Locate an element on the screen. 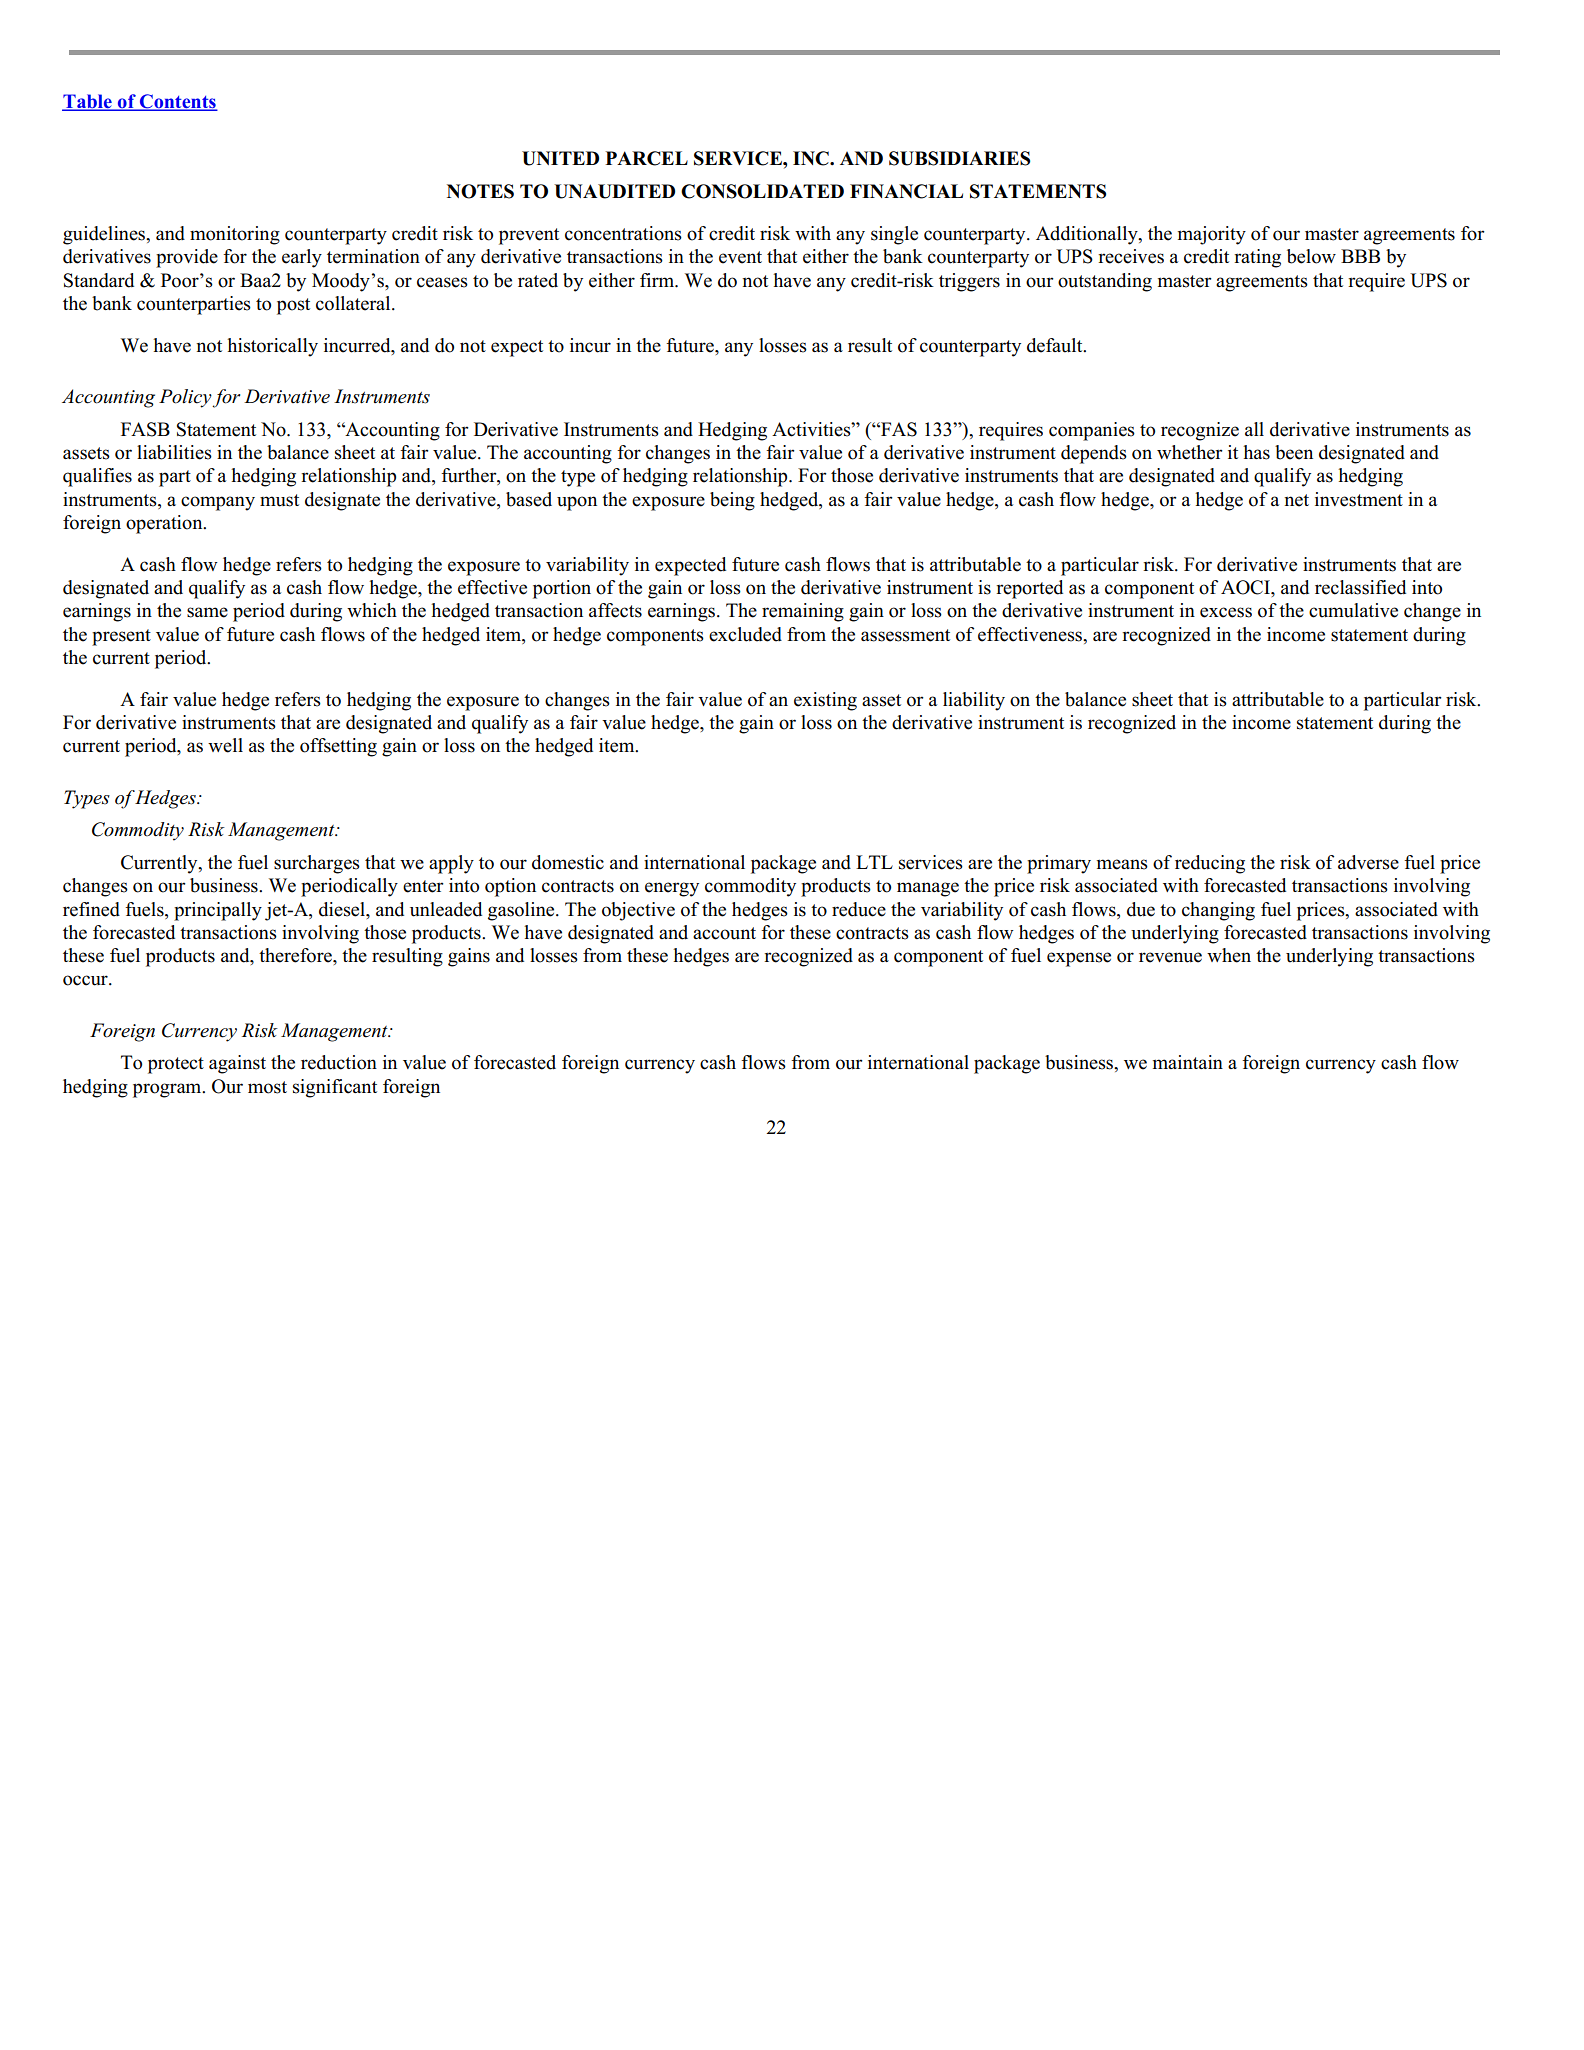 The image size is (1584, 2050). maintain is located at coordinates (1188, 1062).
